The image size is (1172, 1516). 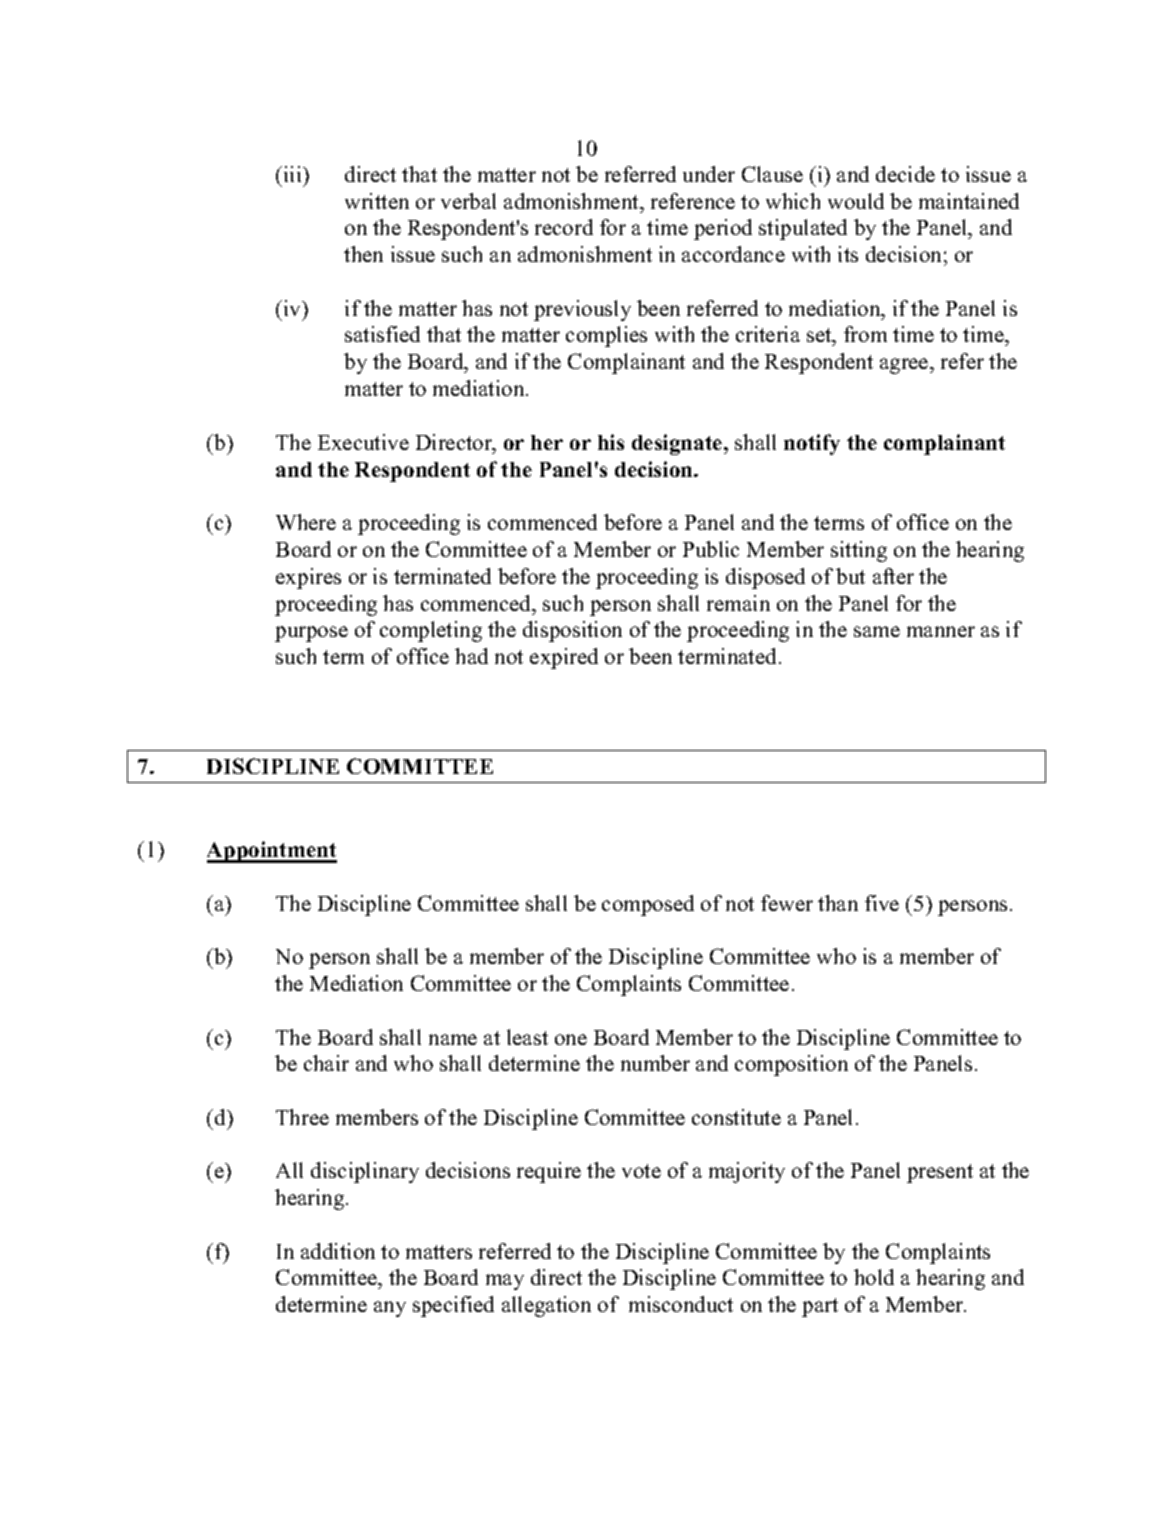 I want to click on expired, so click(x=564, y=658).
